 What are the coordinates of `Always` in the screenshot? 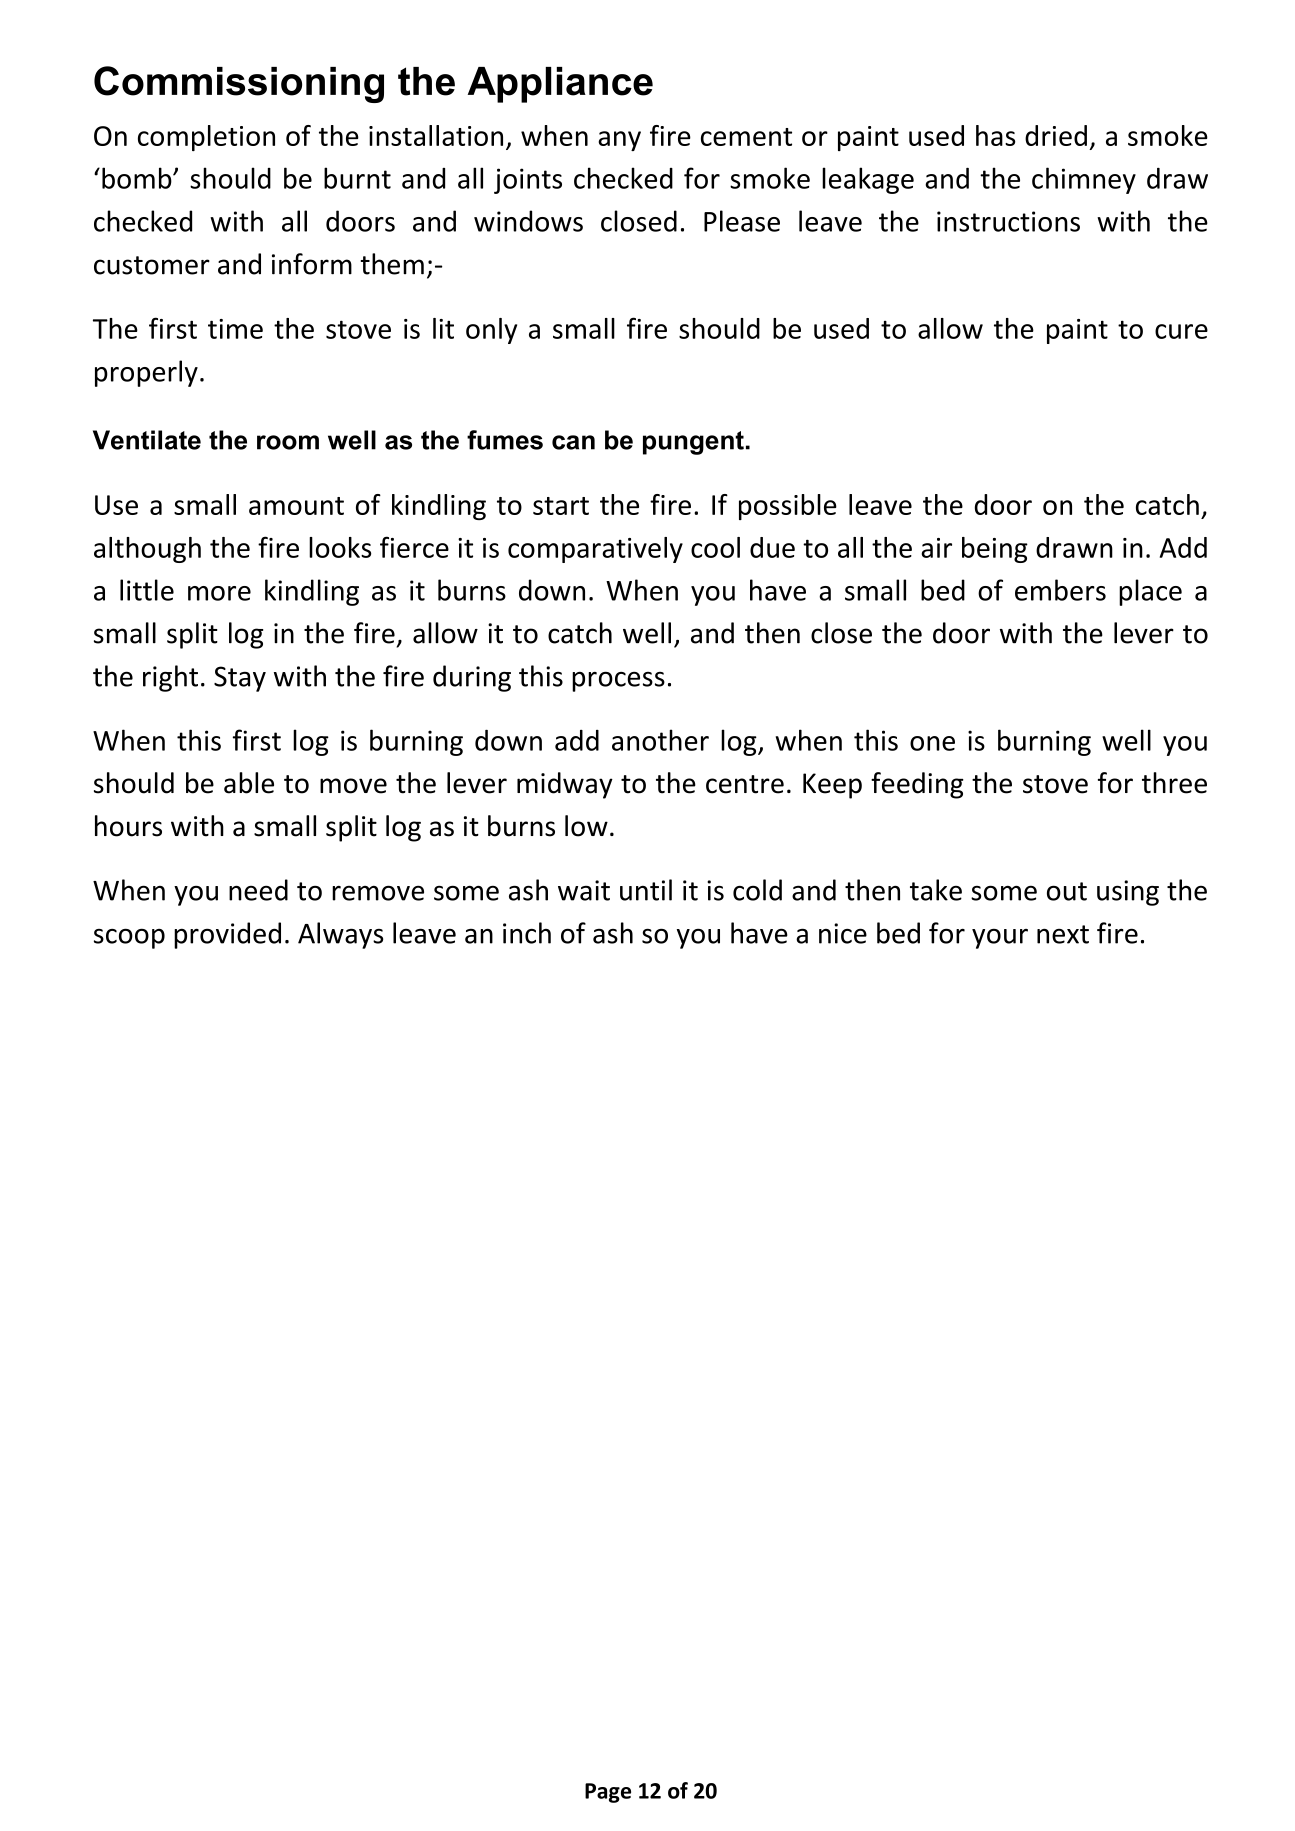 It's located at (340, 935).
